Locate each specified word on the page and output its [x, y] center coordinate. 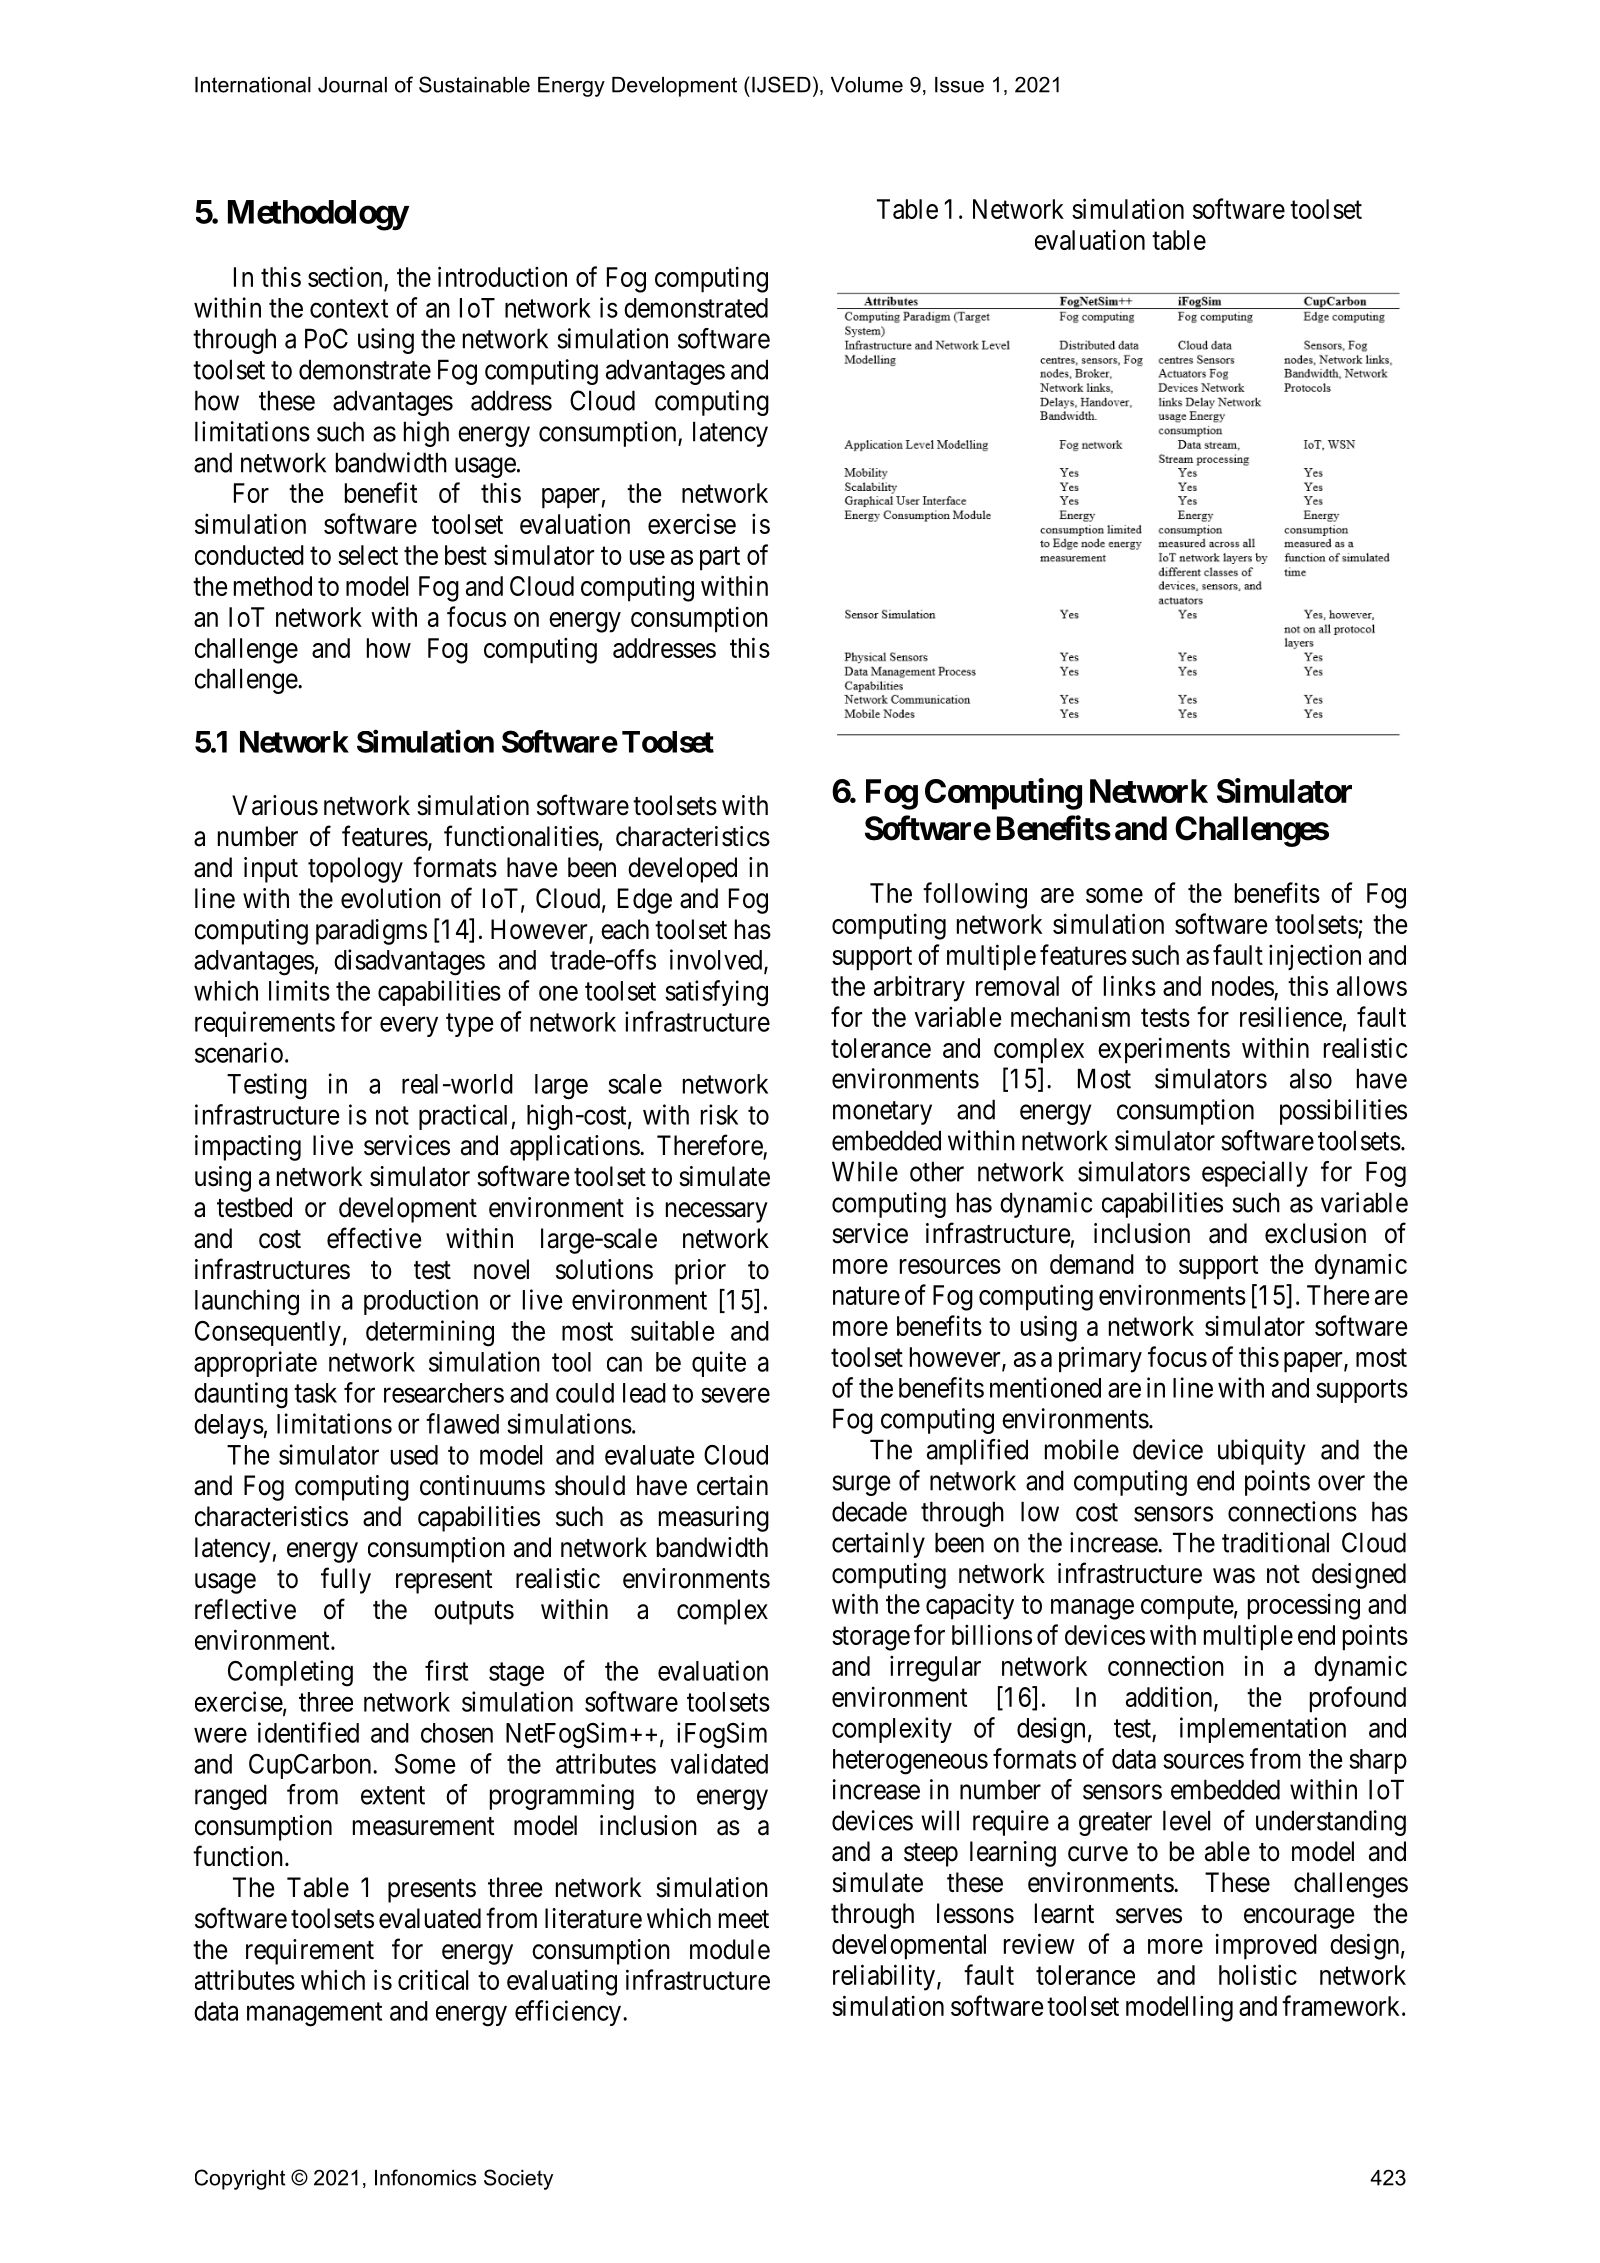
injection [1315, 957]
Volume [867, 85]
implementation [1263, 1730]
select [368, 555]
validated [719, 1763]
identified [308, 1732]
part [720, 559]
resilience [1291, 1016]
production [421, 1302]
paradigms [371, 932]
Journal [352, 85]
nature [866, 1296]
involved [717, 960]
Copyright [240, 2179]
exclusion [1315, 1233]
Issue [959, 85]
